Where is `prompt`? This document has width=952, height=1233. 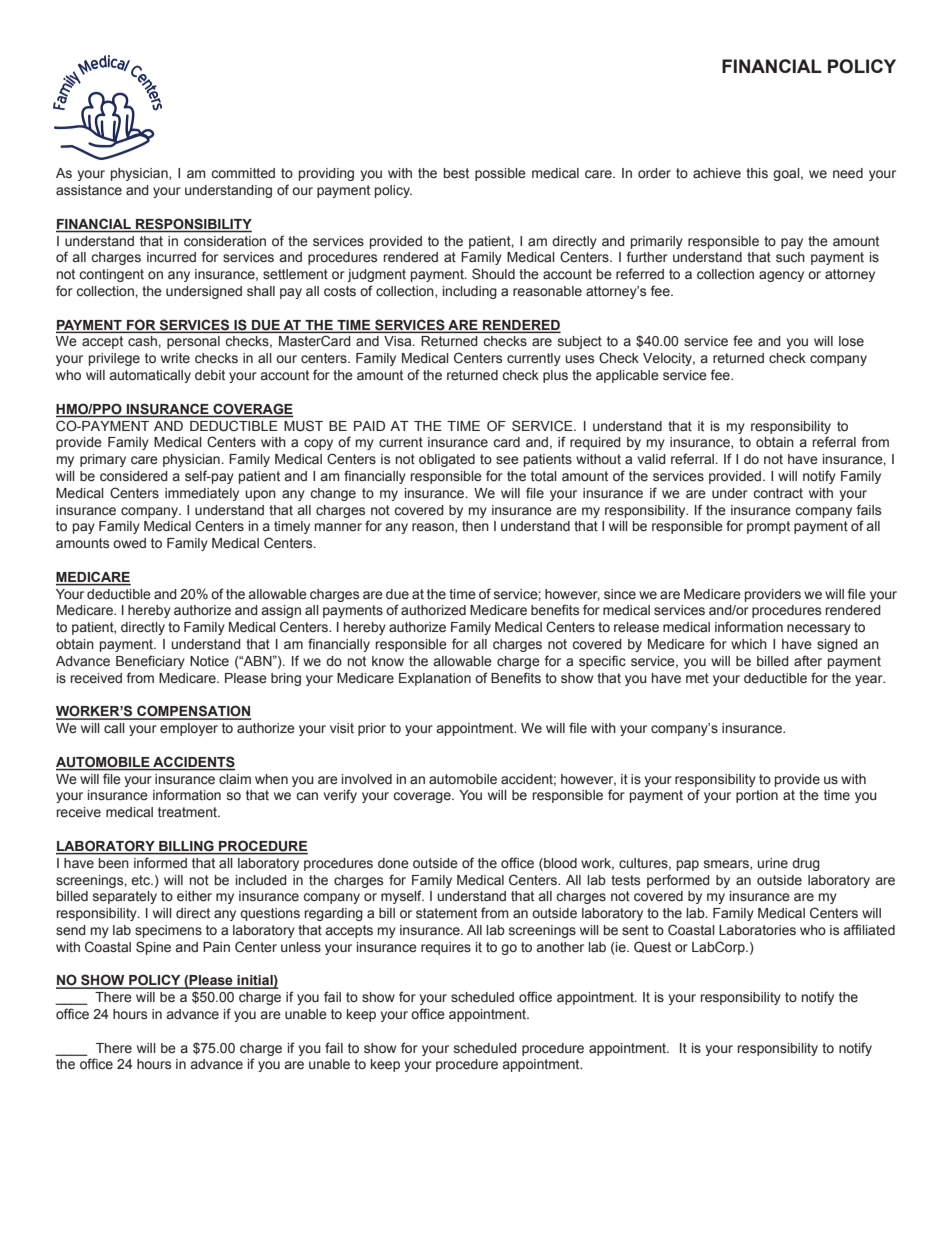 prompt is located at coordinates (768, 527).
